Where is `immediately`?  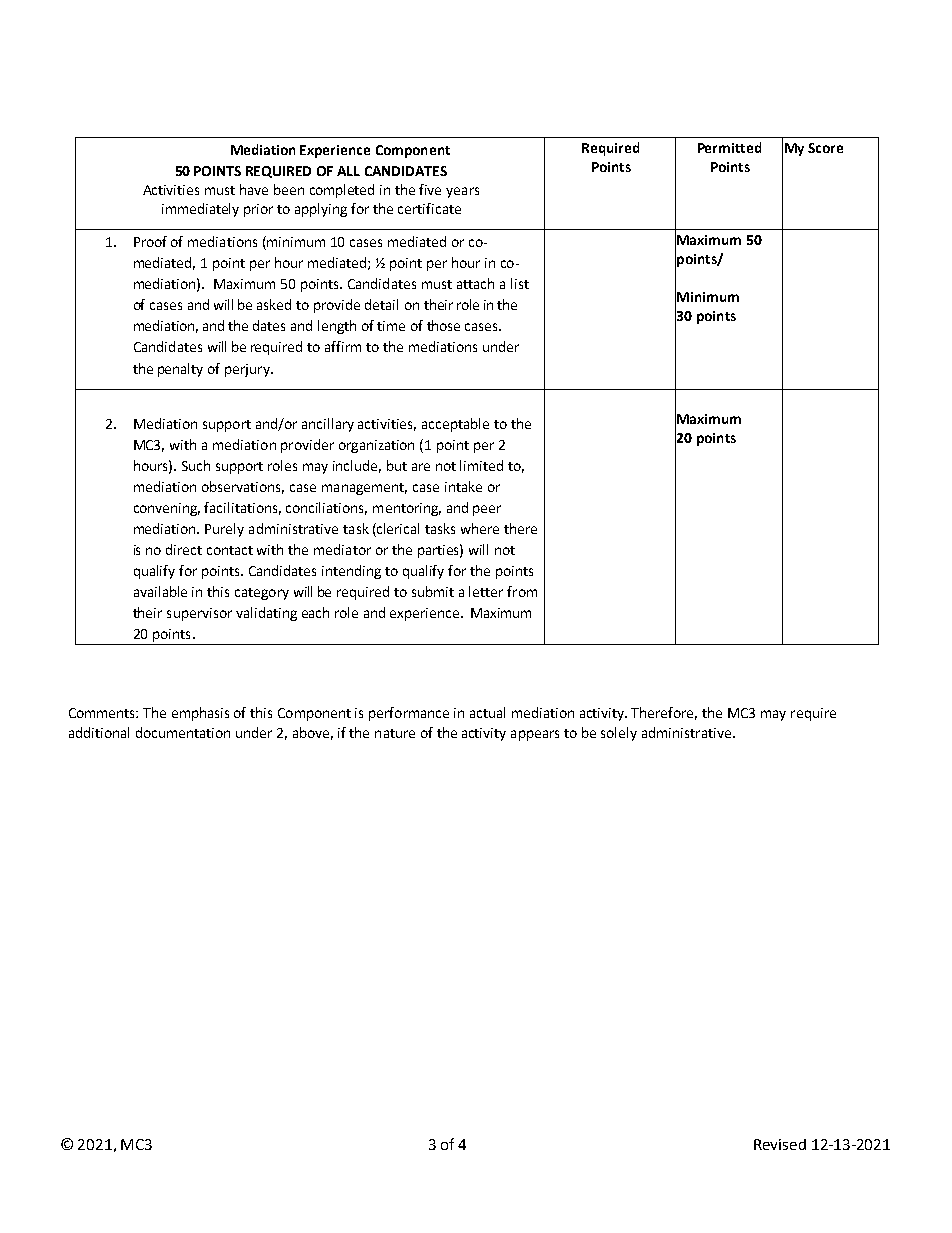 immediately is located at coordinates (200, 210).
